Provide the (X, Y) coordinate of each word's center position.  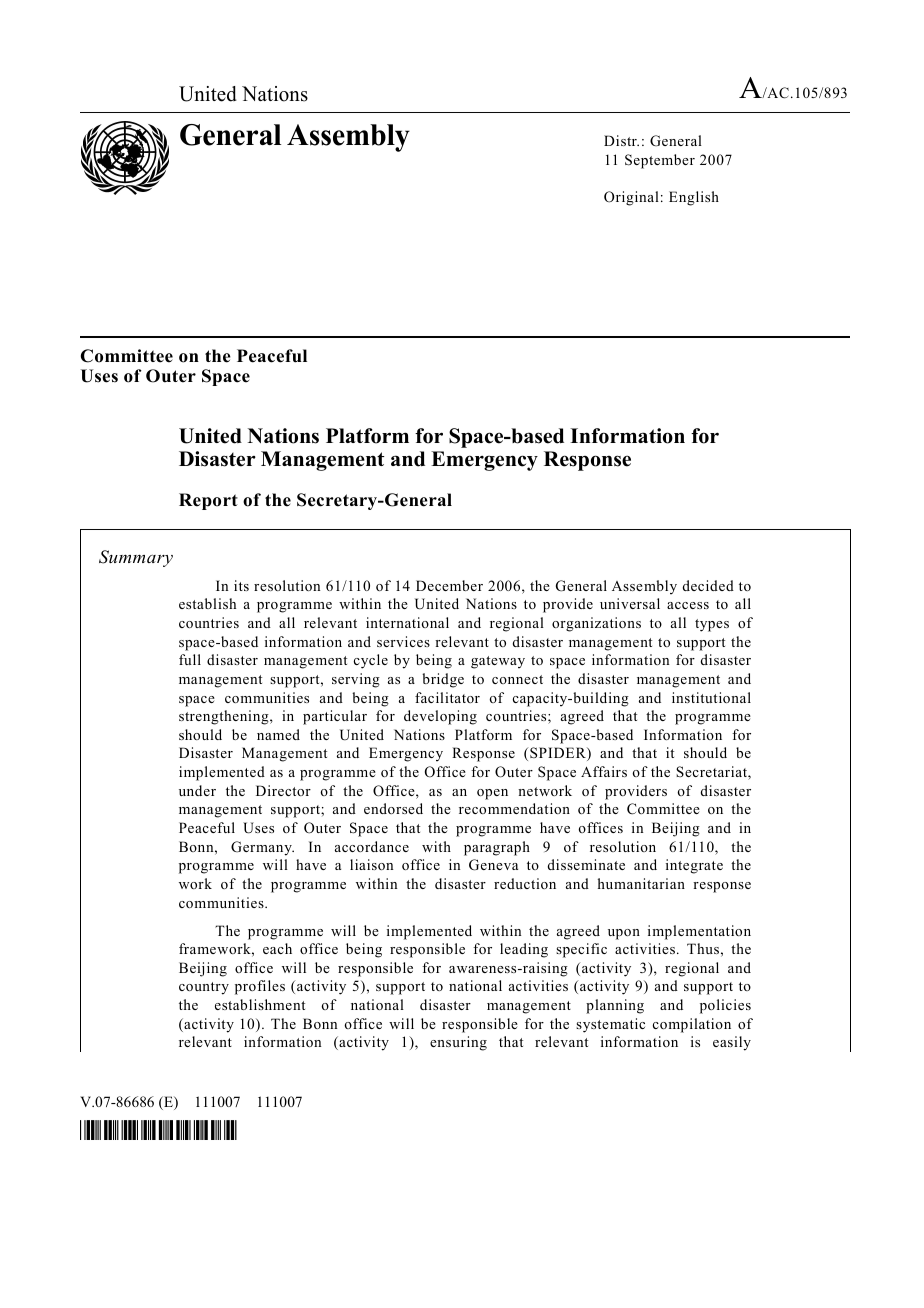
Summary (136, 558)
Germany (262, 848)
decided (708, 585)
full (190, 659)
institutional (711, 697)
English (694, 198)
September (660, 161)
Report (208, 501)
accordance (372, 846)
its (241, 585)
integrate (694, 866)
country (204, 988)
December (449, 585)
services (403, 641)
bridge (443, 680)
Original (631, 198)
